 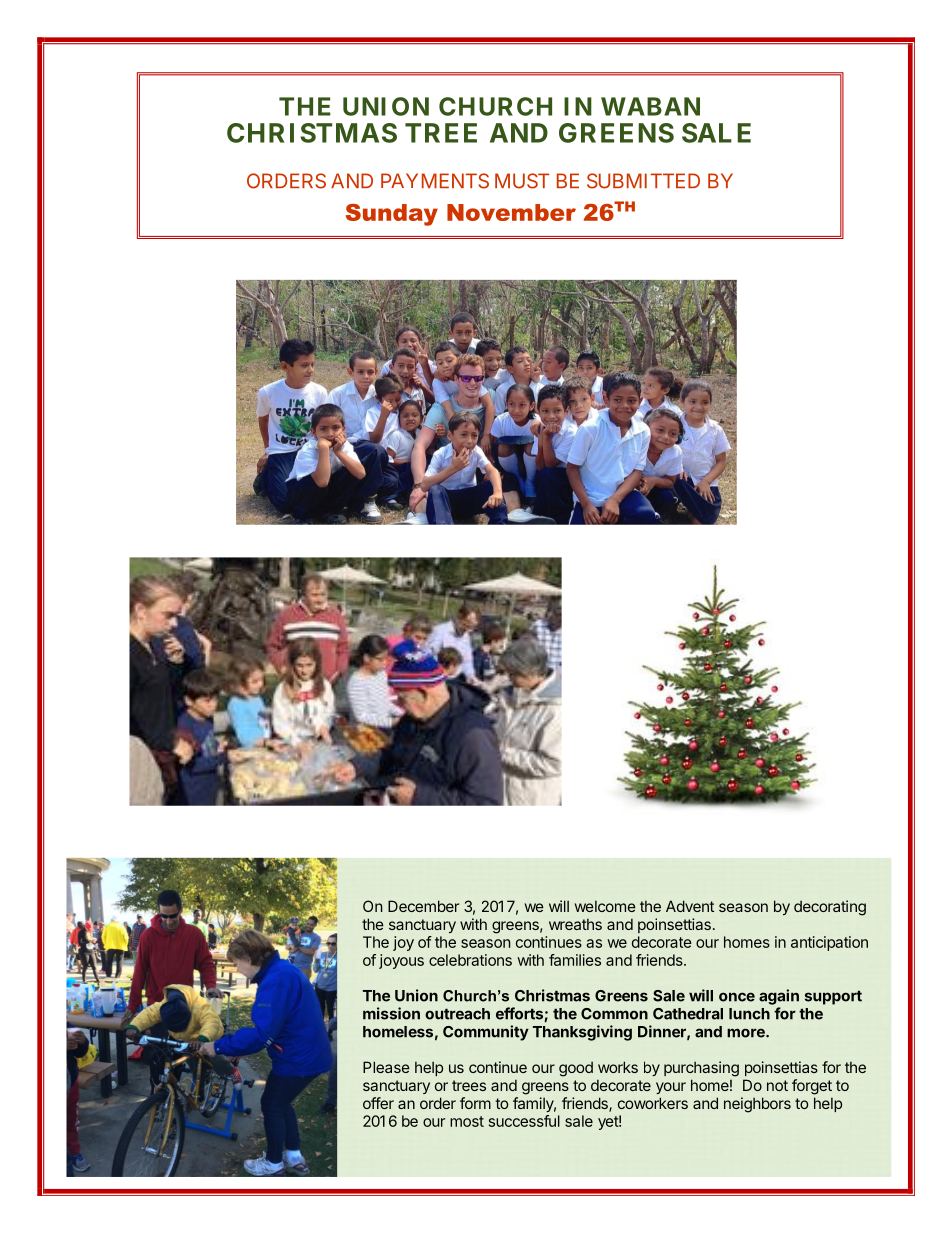 I want to click on PAYMENTS, so click(x=435, y=181).
